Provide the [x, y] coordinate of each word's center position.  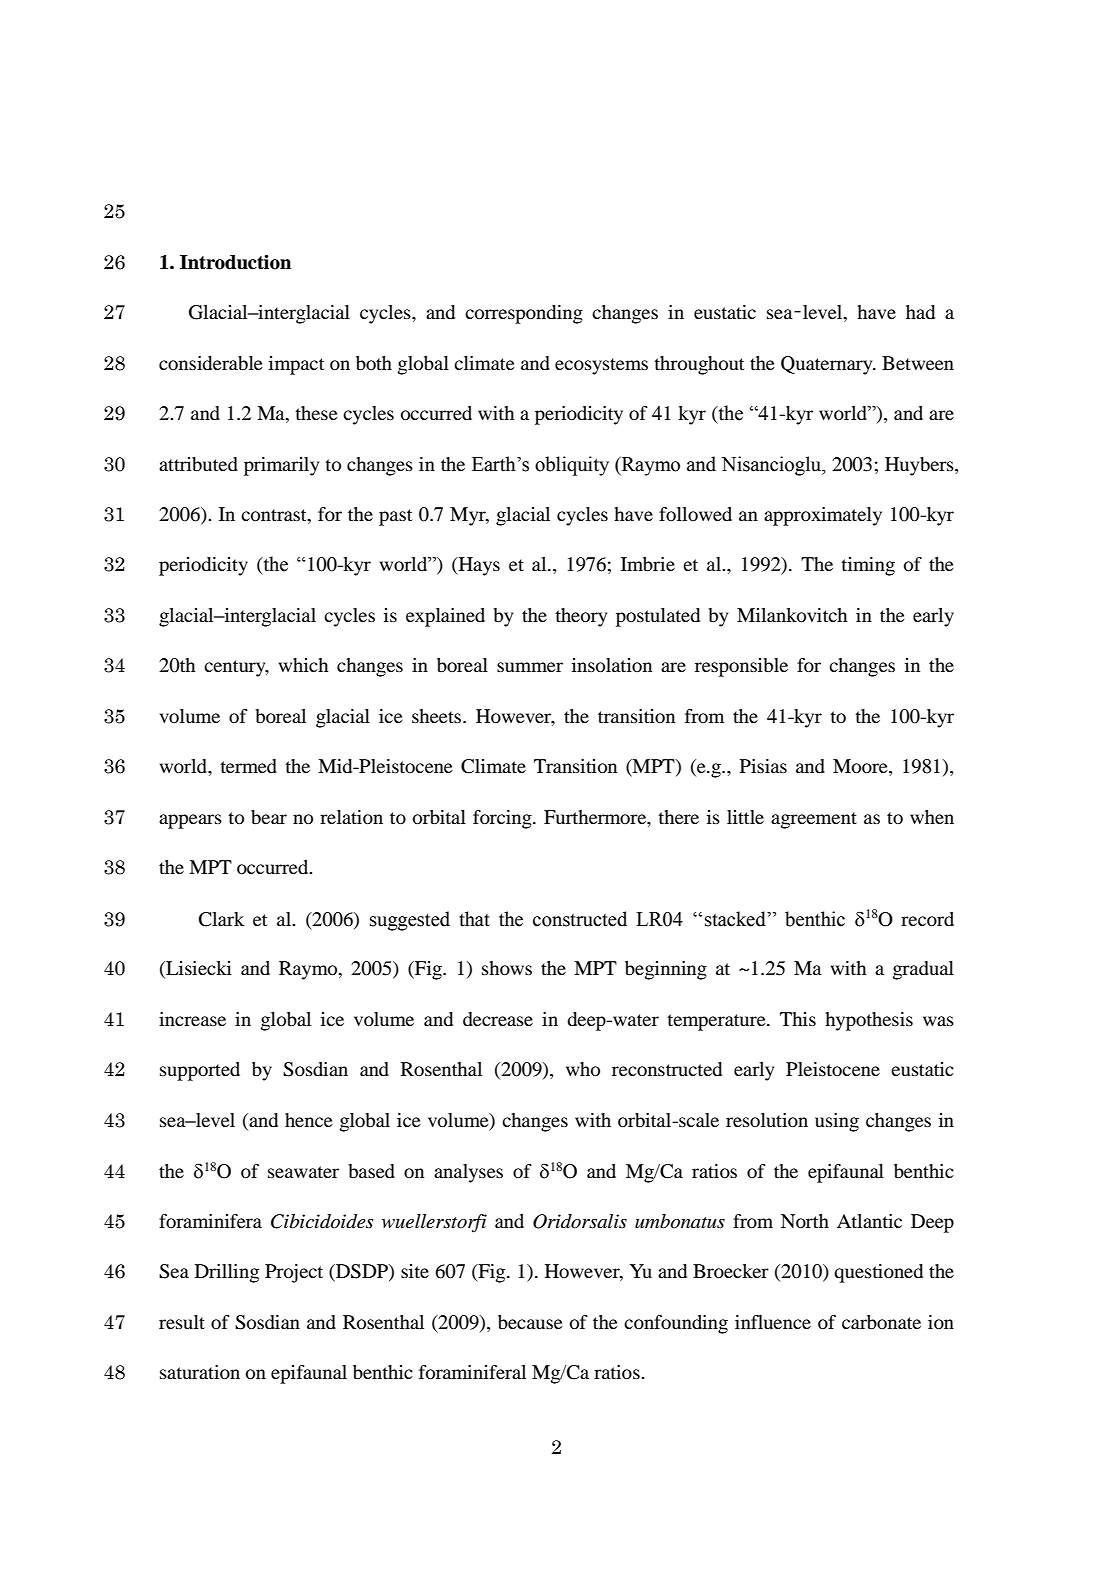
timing [868, 566]
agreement [814, 820]
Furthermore [596, 818]
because [530, 1322]
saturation [200, 1372]
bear [269, 817]
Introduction [235, 262]
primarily [281, 466]
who [583, 1069]
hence [309, 1120]
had [920, 312]
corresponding [524, 314]
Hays [478, 566]
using [837, 1122]
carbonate [881, 1322]
